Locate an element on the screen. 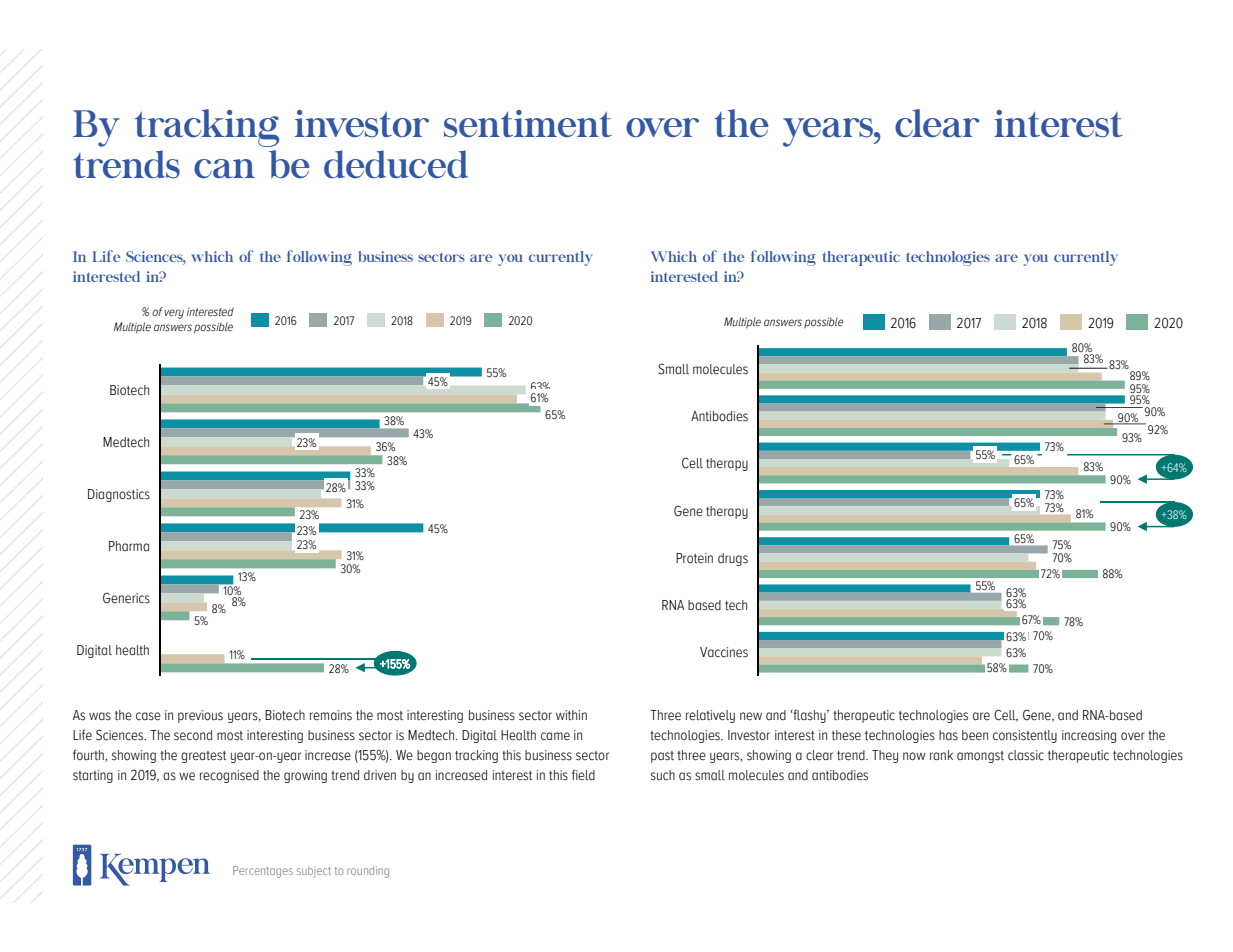  sentiment is located at coordinates (528, 124).
